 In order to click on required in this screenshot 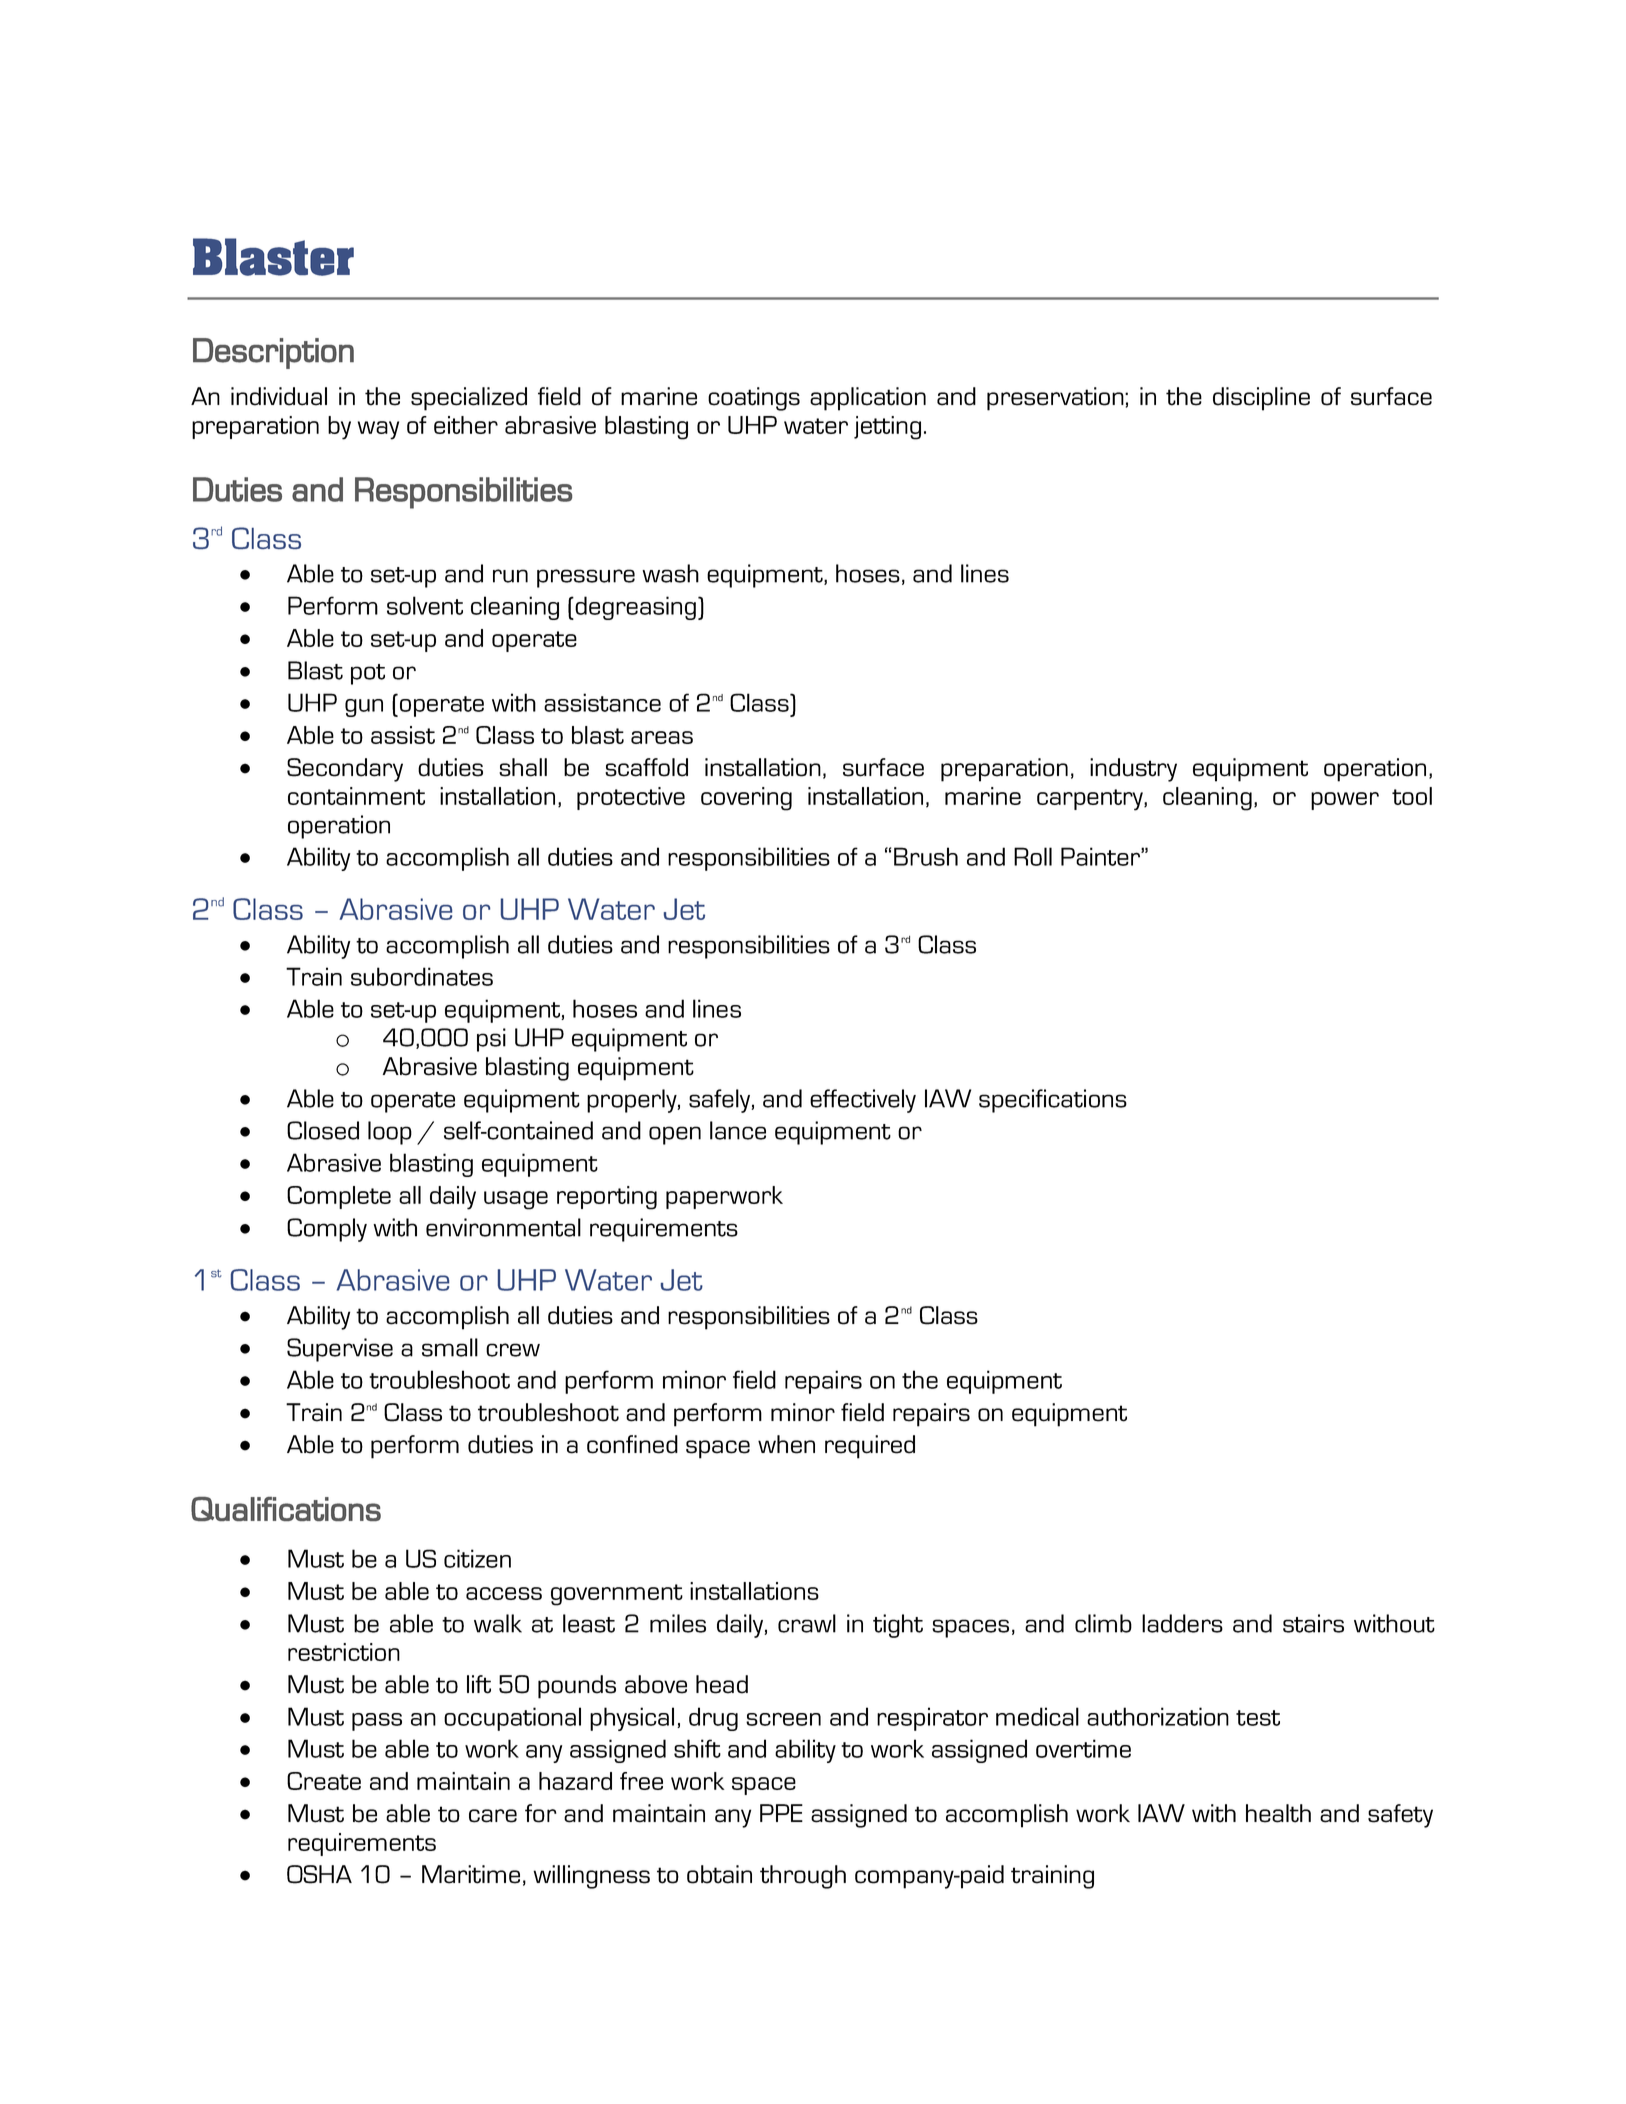, I will do `click(870, 1447)`.
